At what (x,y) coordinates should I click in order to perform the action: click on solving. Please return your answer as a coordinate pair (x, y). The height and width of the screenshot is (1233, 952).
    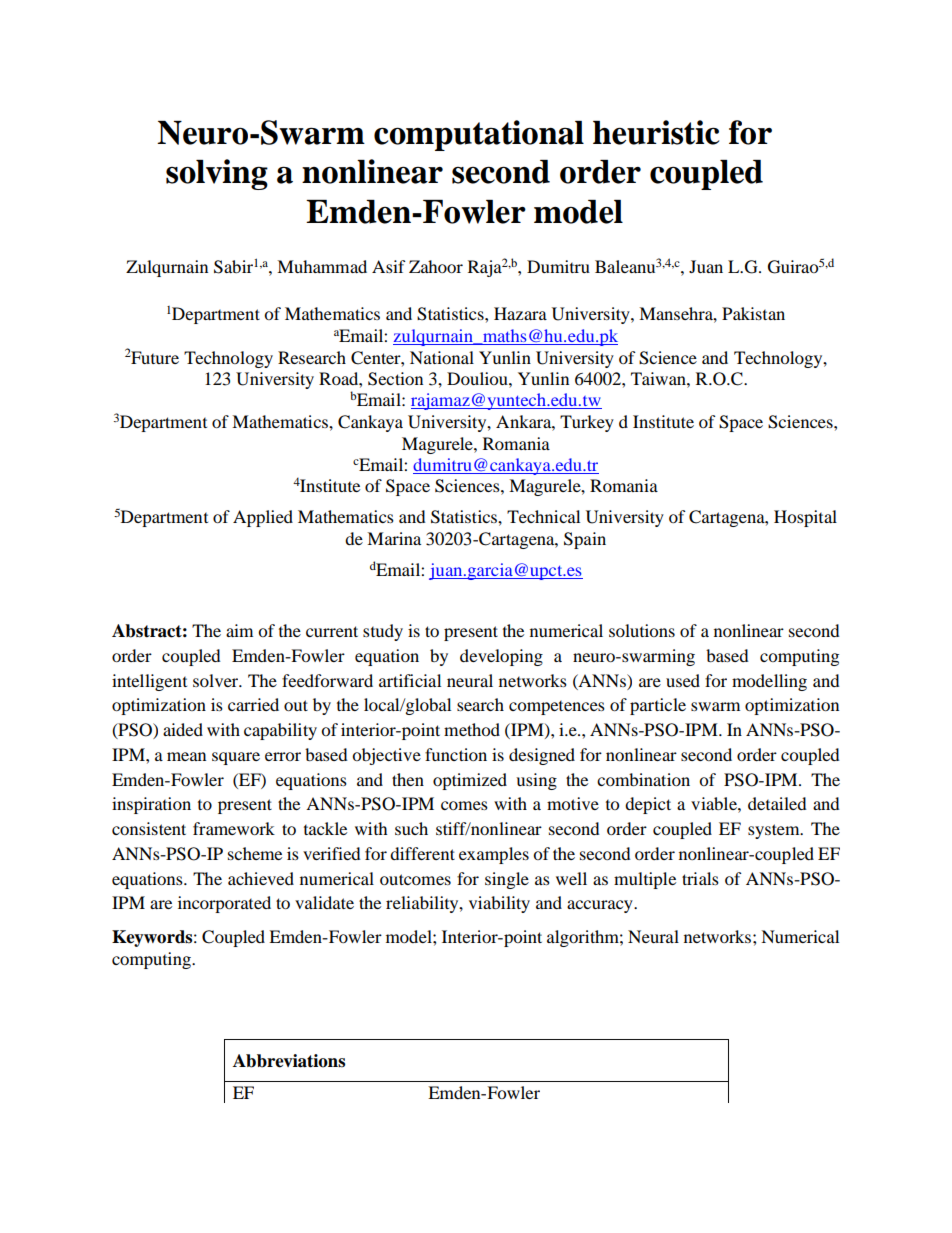
    Looking at the image, I should click on (217, 174).
